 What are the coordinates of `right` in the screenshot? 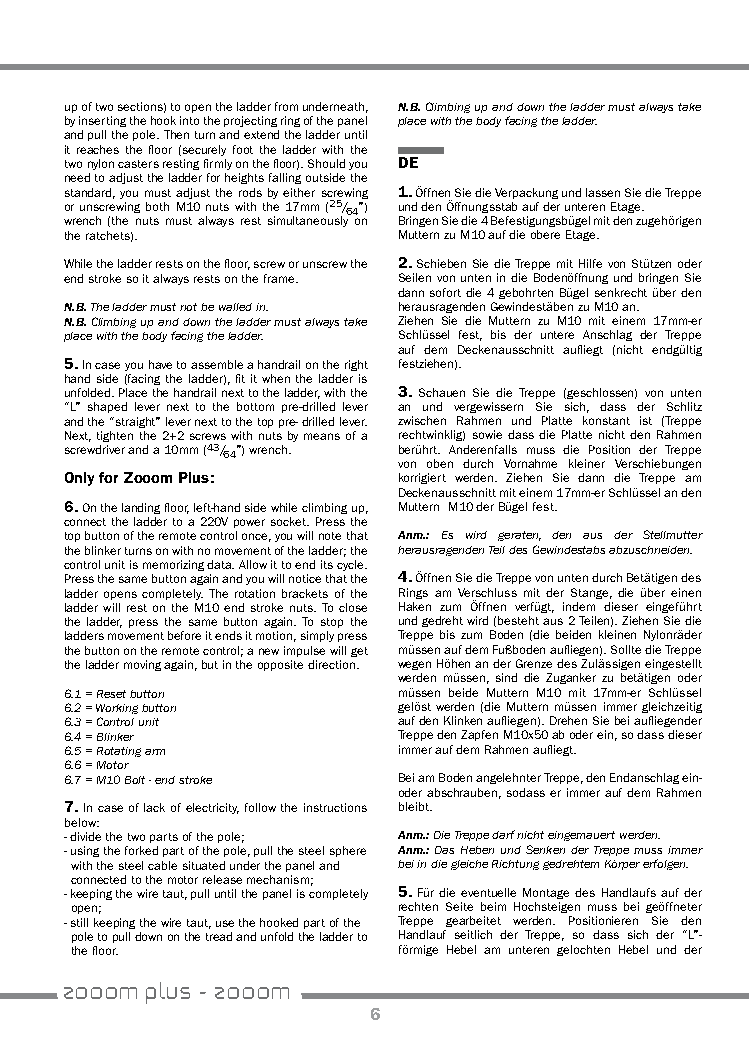 It's located at (356, 365).
